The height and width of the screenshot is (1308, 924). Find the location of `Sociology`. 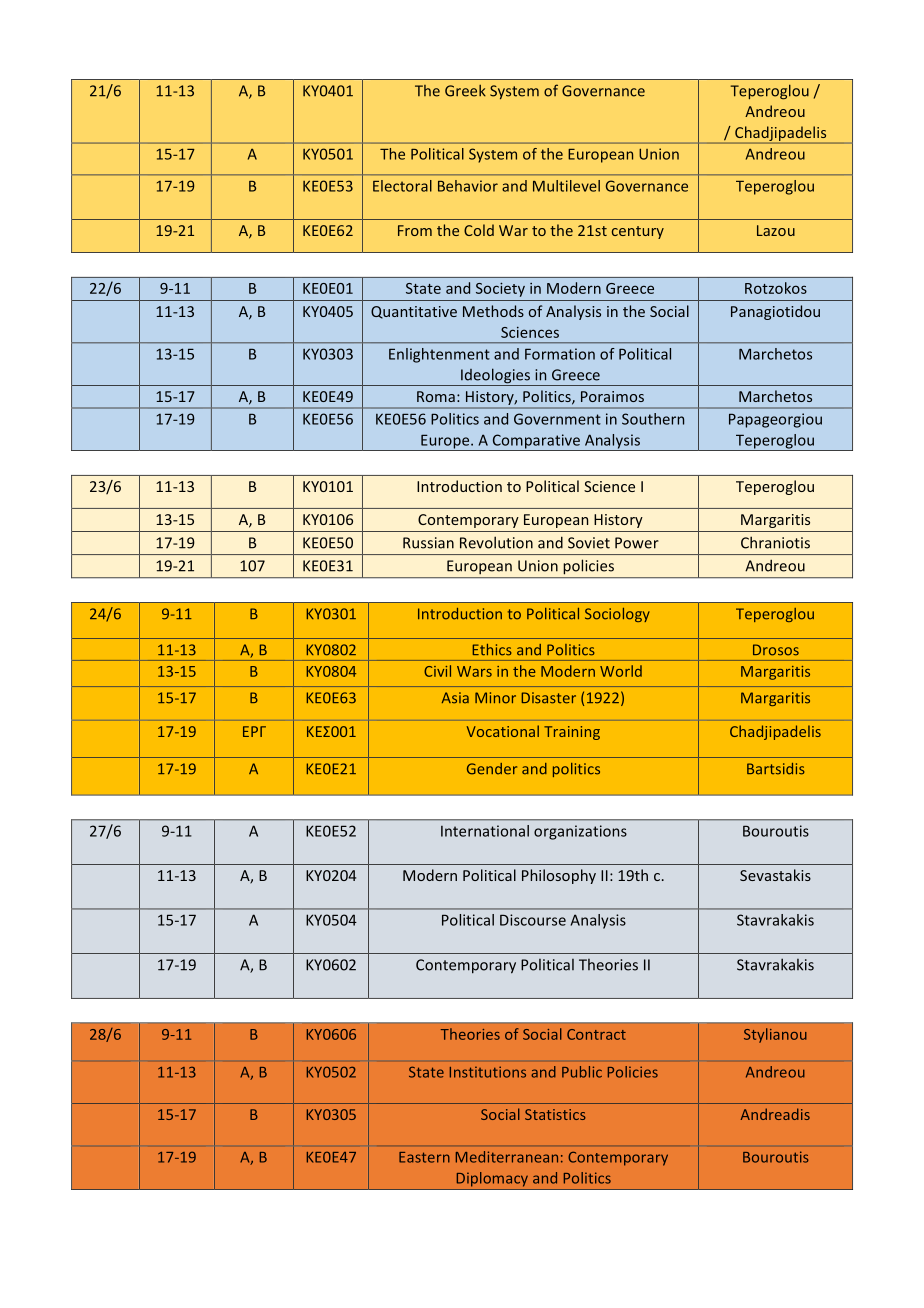

Sociology is located at coordinates (617, 615).
